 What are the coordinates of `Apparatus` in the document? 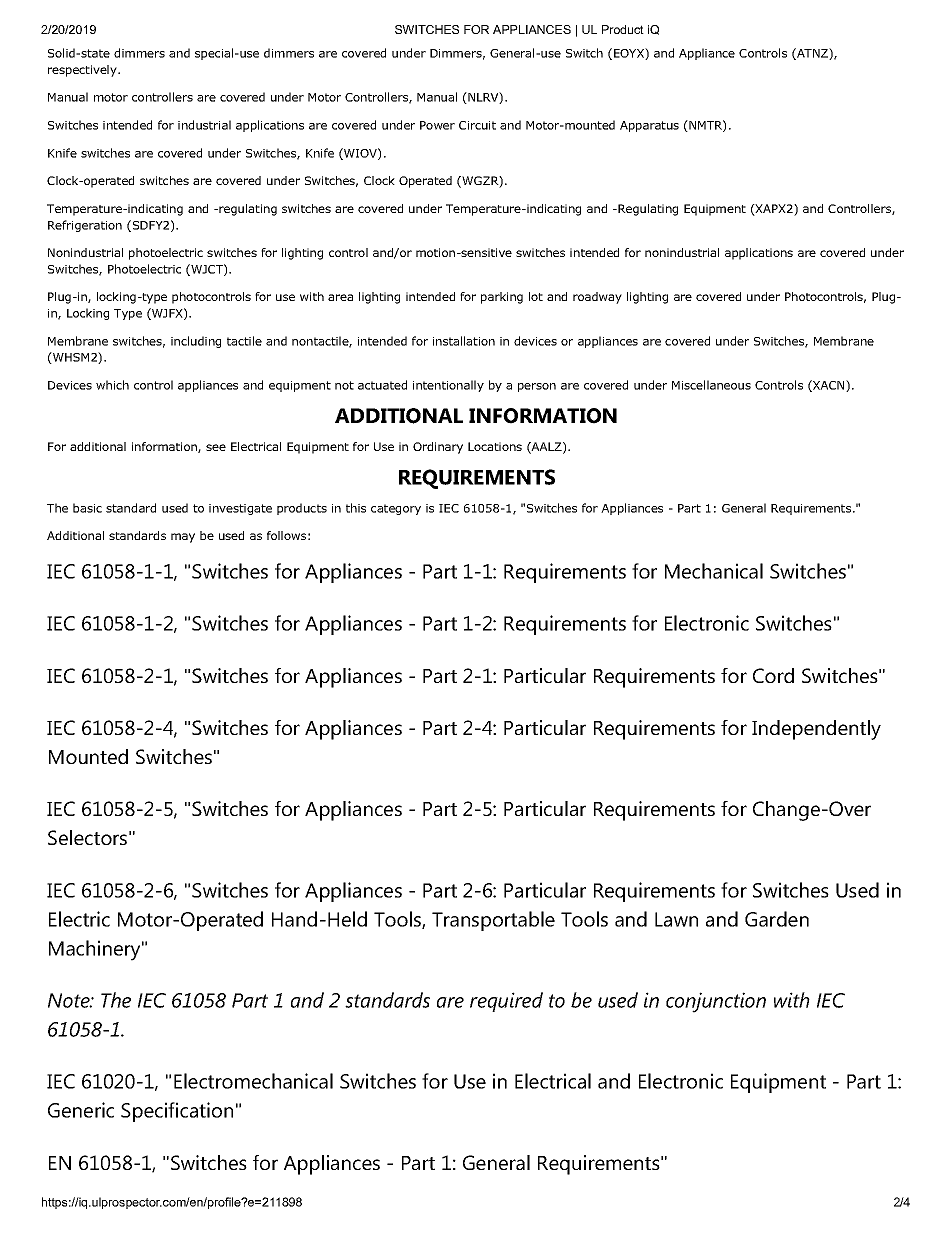 It's located at (649, 126).
